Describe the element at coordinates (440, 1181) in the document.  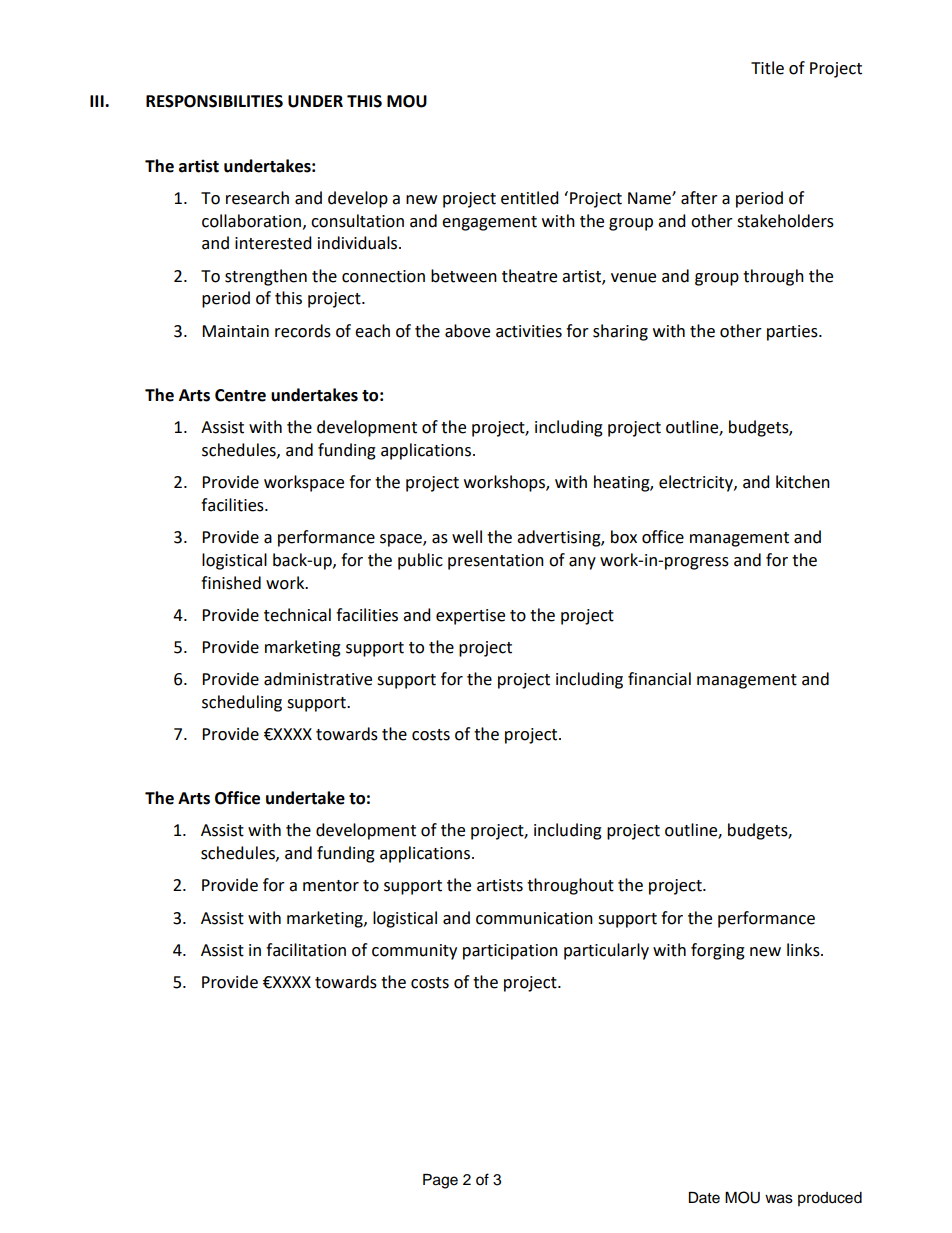
I see `Page` at that location.
